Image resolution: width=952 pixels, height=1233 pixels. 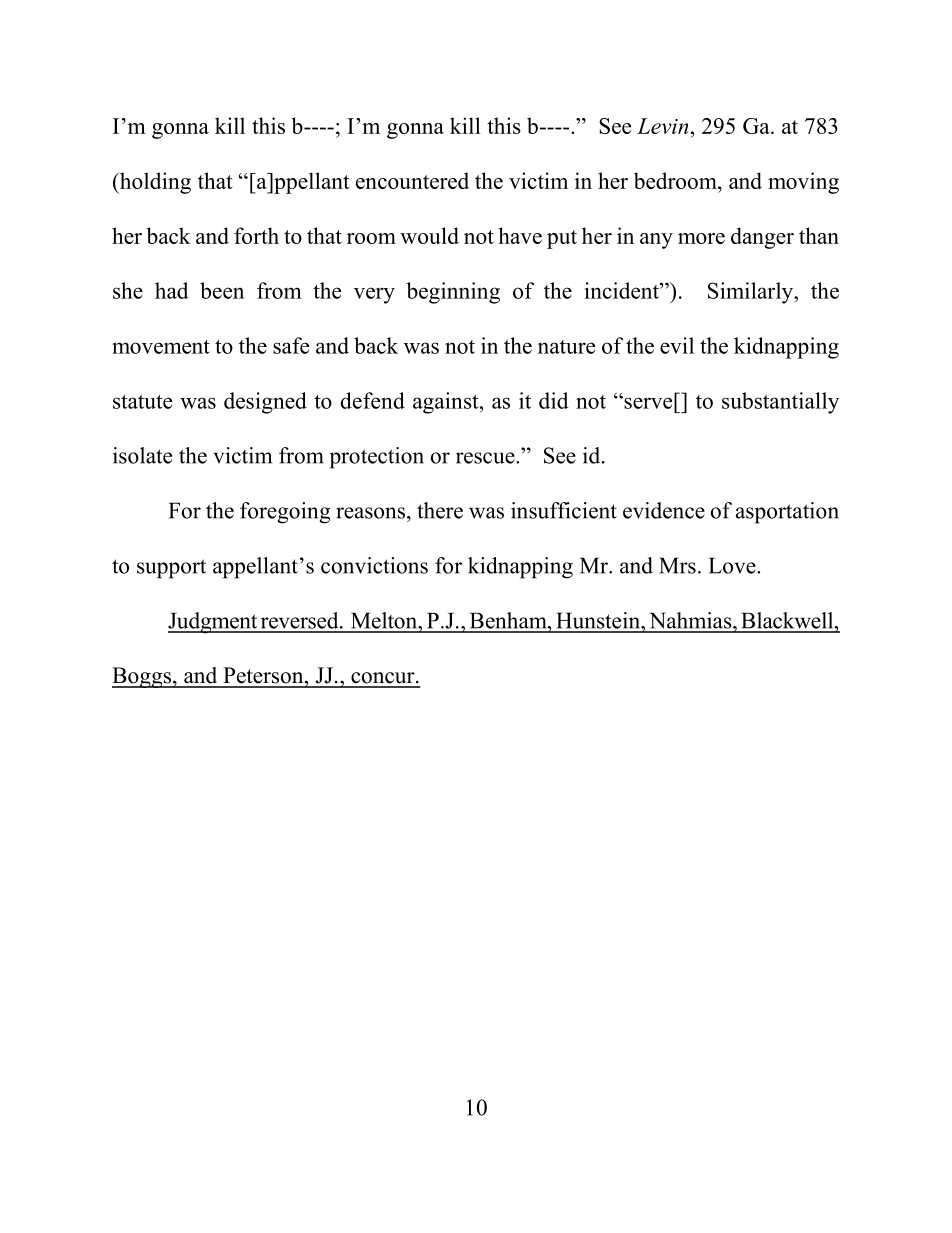 I want to click on Love, so click(x=733, y=565).
